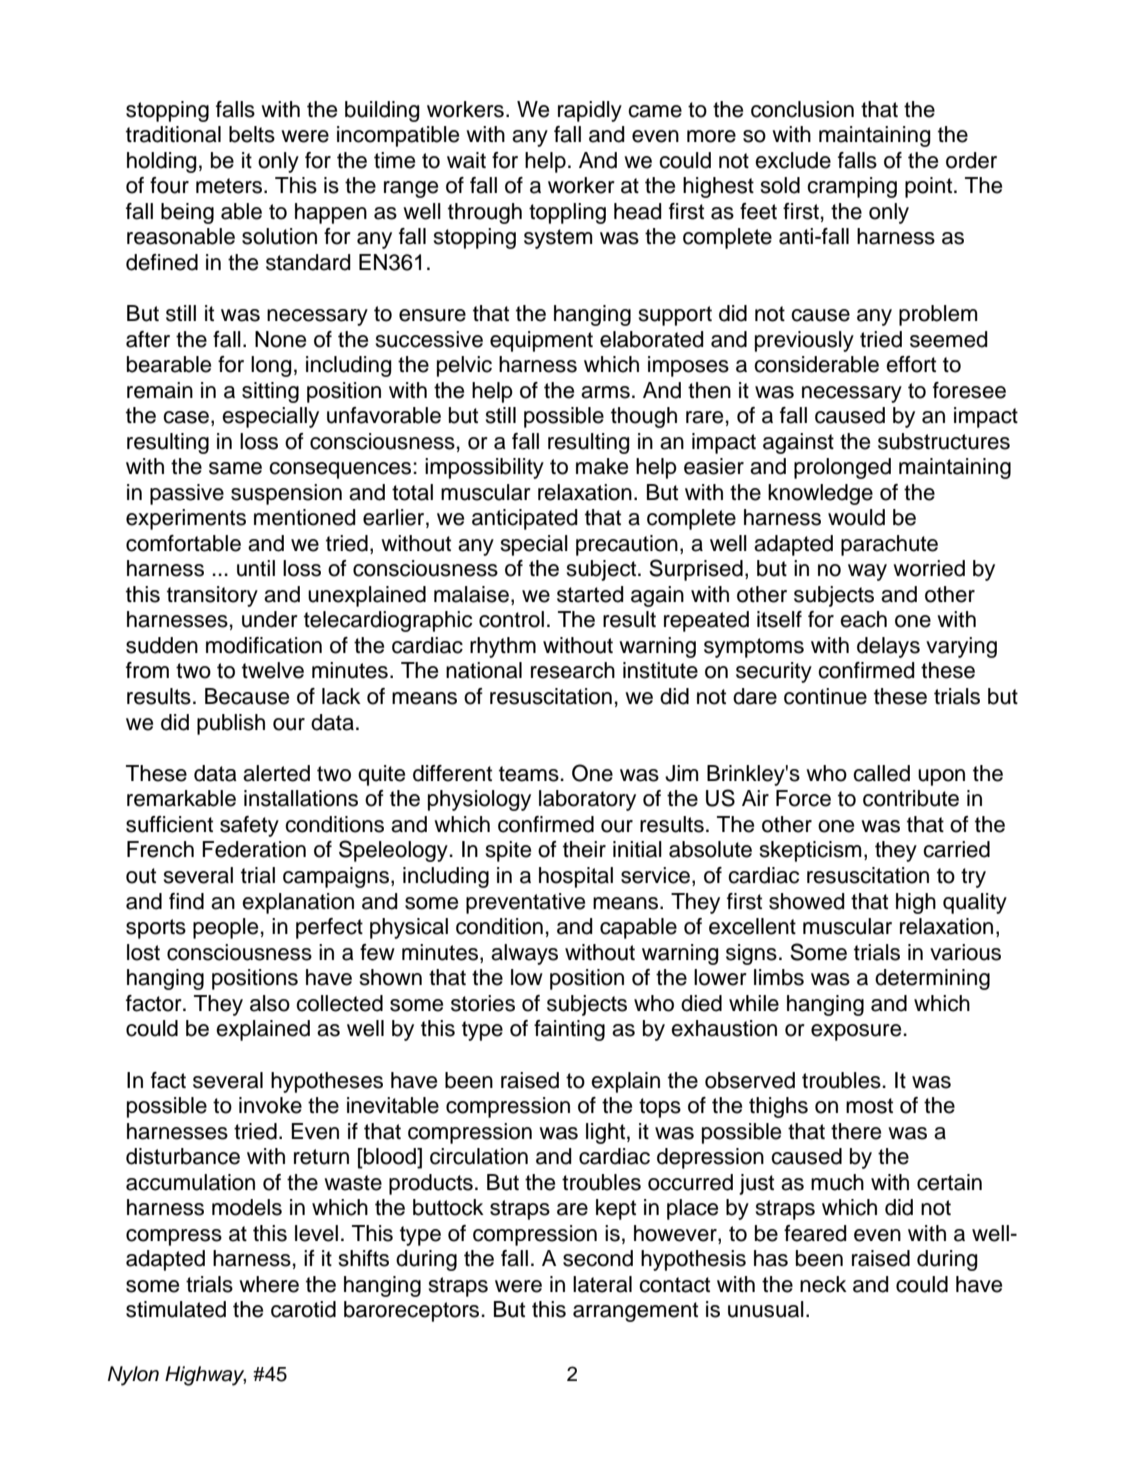 The image size is (1132, 1465). I want to click on carried, so click(956, 849).
